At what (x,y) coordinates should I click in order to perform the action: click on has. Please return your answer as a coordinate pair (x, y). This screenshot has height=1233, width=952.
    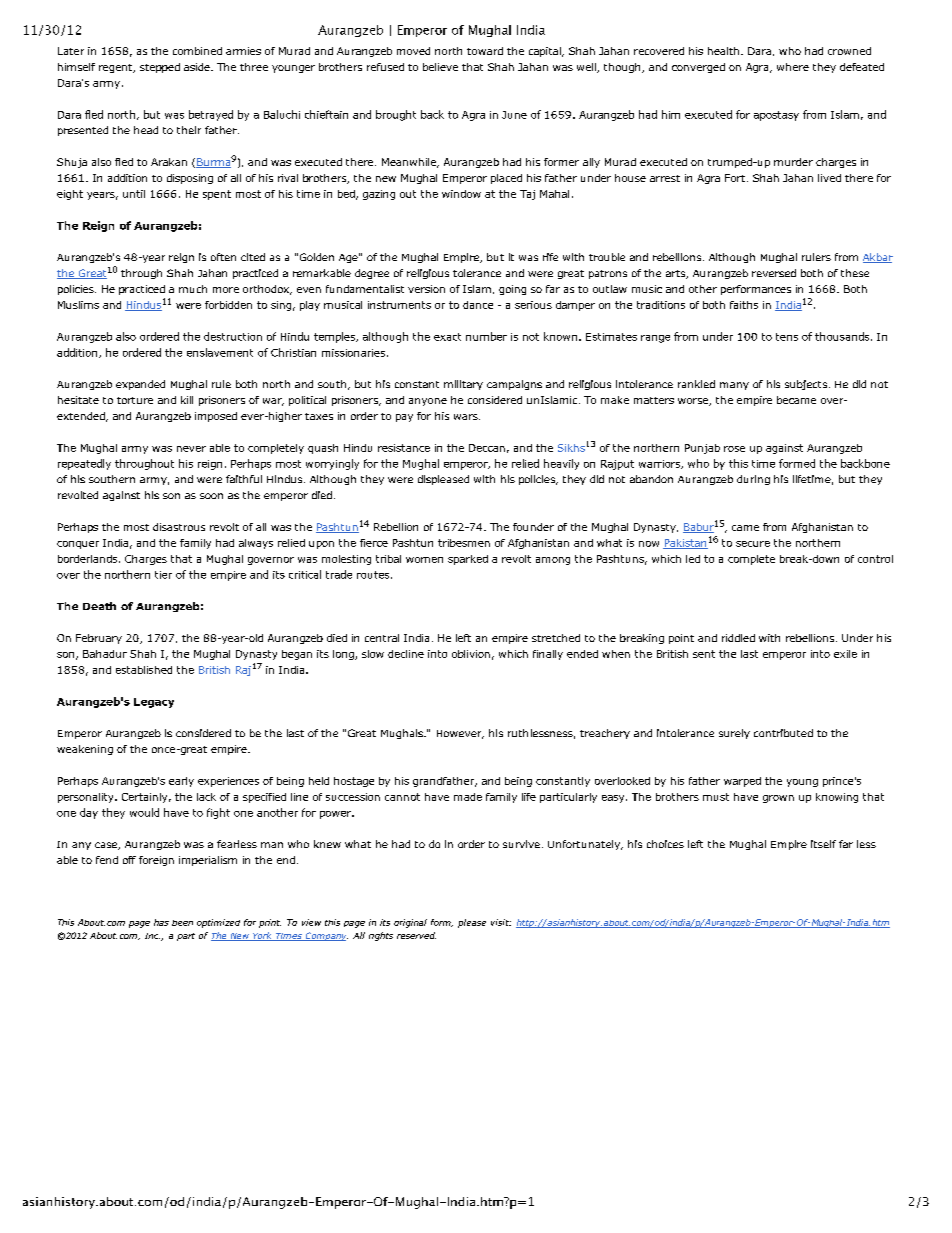
    Looking at the image, I should click on (161, 922).
